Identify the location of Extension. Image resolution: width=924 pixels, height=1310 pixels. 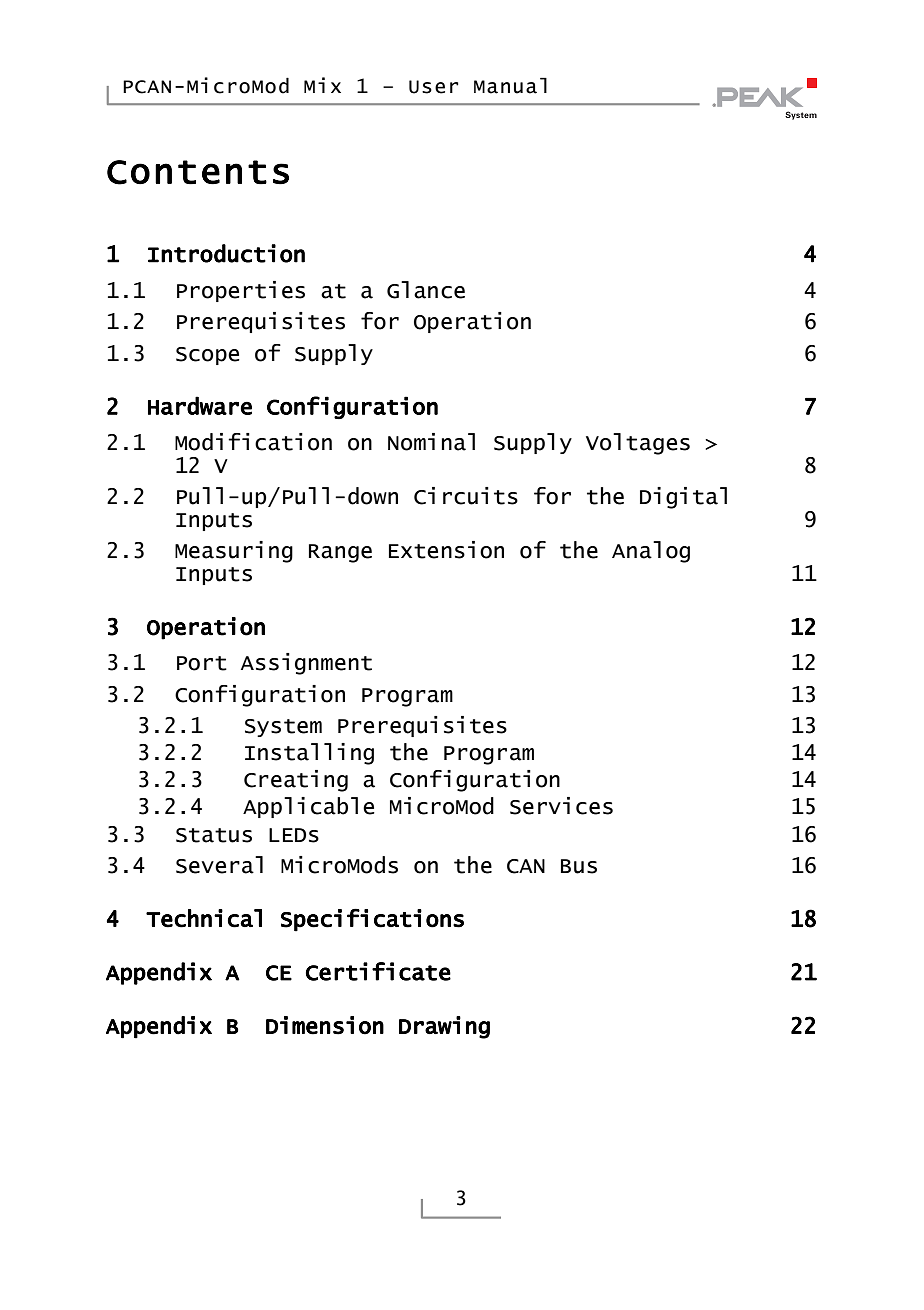
(446, 550).
